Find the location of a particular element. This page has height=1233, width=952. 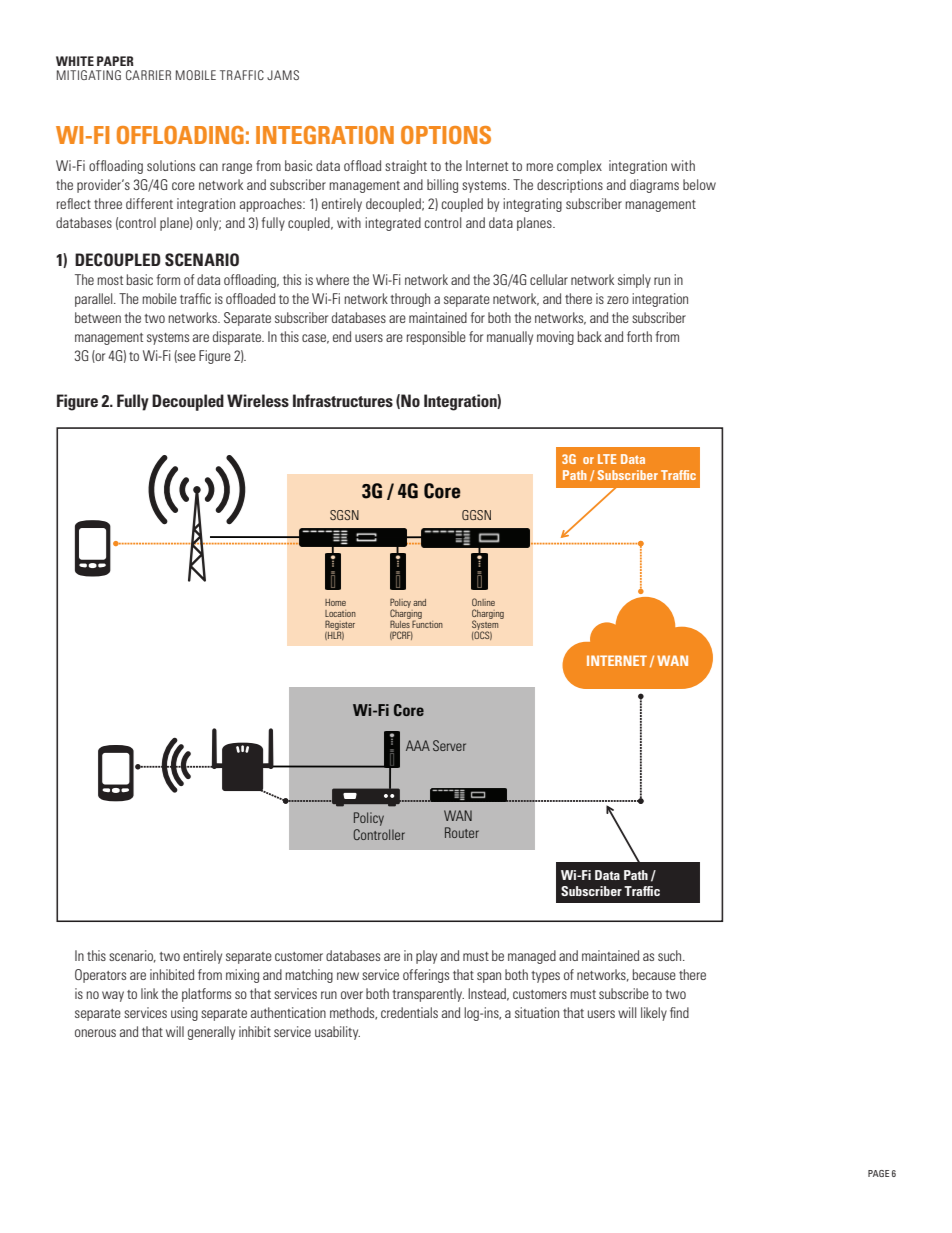

situation is located at coordinates (537, 1012).
